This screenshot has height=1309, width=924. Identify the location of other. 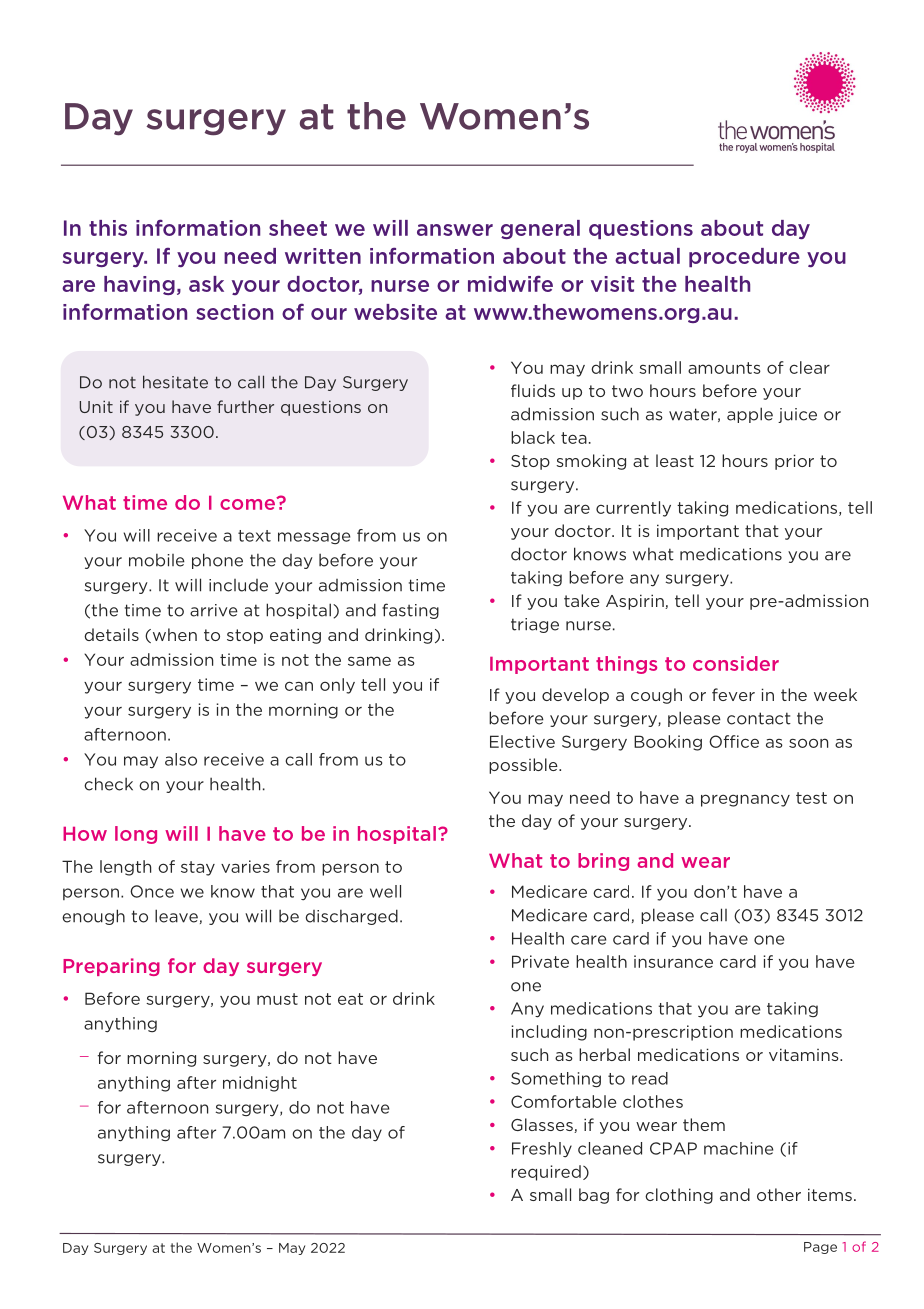
(779, 1194).
